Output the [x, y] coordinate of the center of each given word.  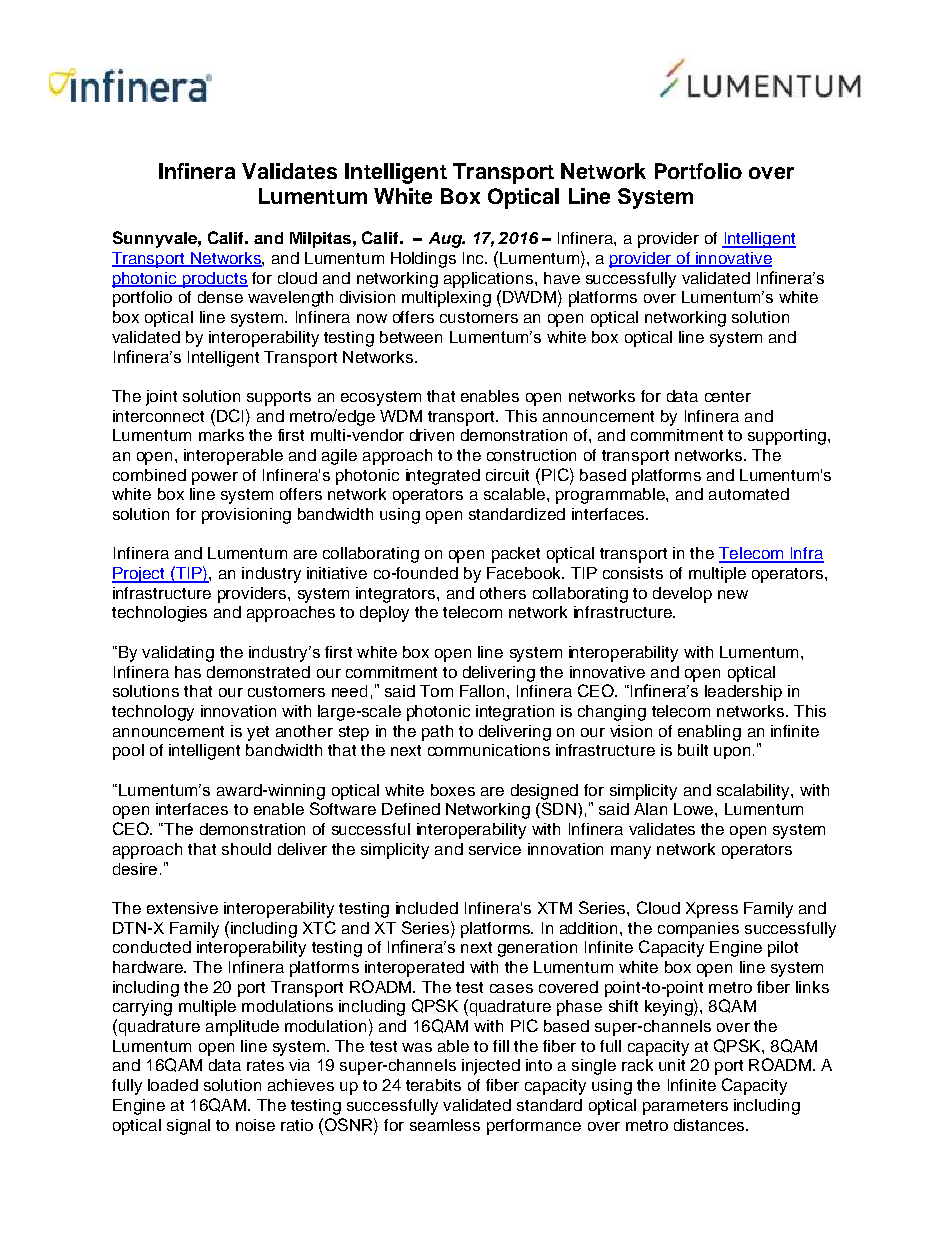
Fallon [482, 691]
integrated [443, 477]
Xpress [712, 910]
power [215, 478]
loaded [173, 1085]
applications [488, 280]
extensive [182, 908]
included [427, 908]
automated [749, 494]
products [214, 280]
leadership [743, 693]
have [562, 278]
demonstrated [258, 672]
